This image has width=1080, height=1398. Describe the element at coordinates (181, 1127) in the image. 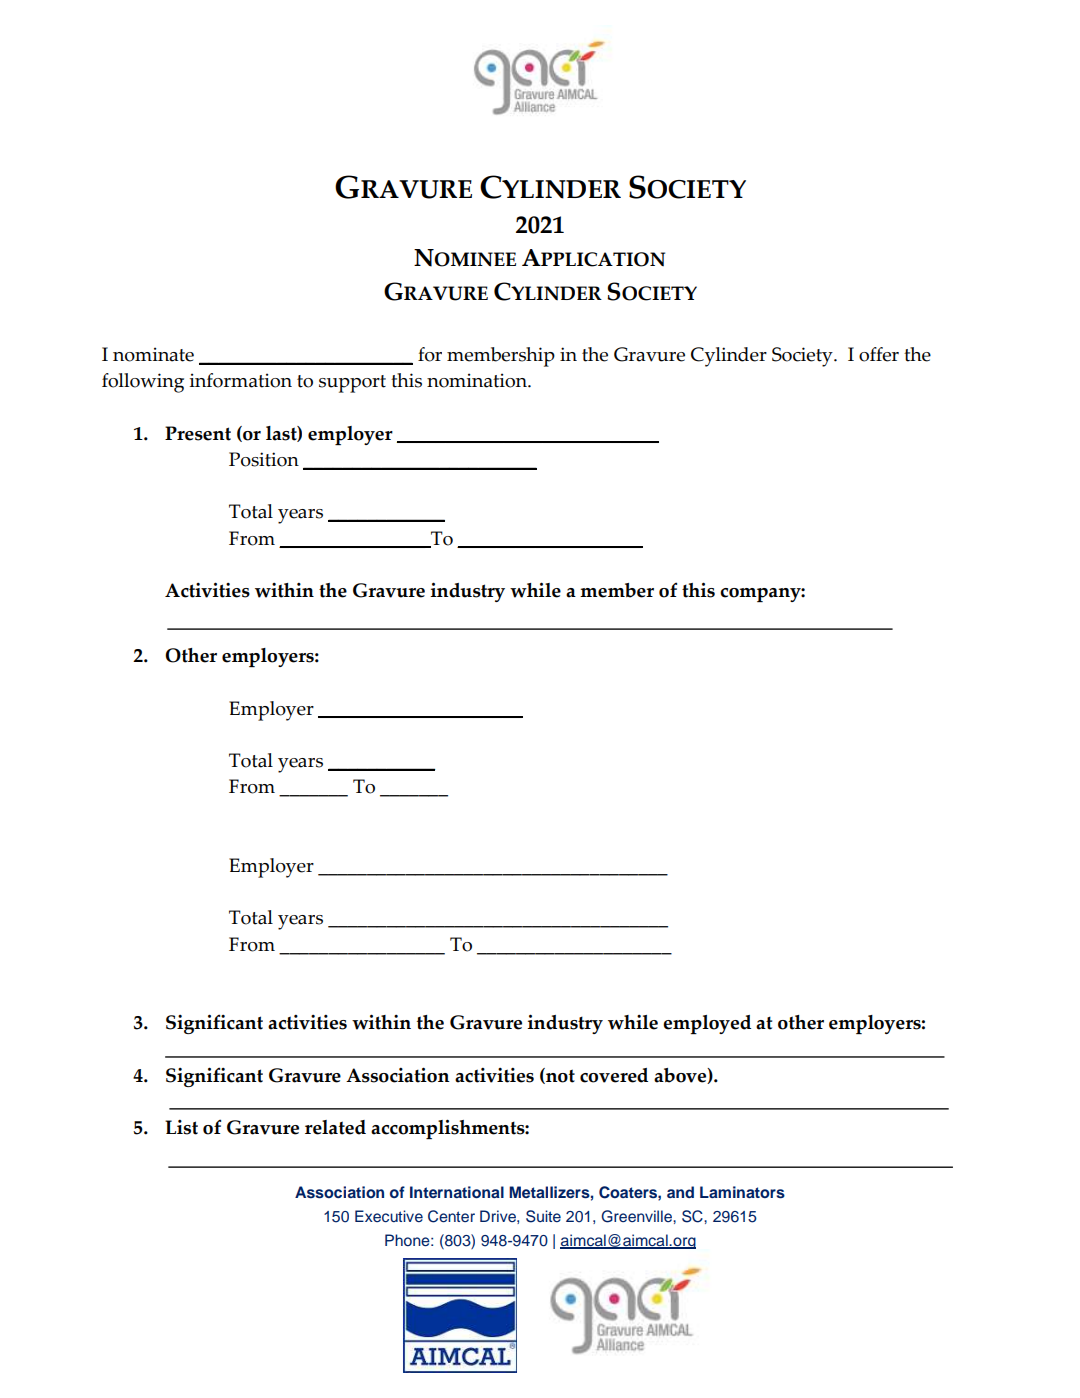

I see `List` at that location.
